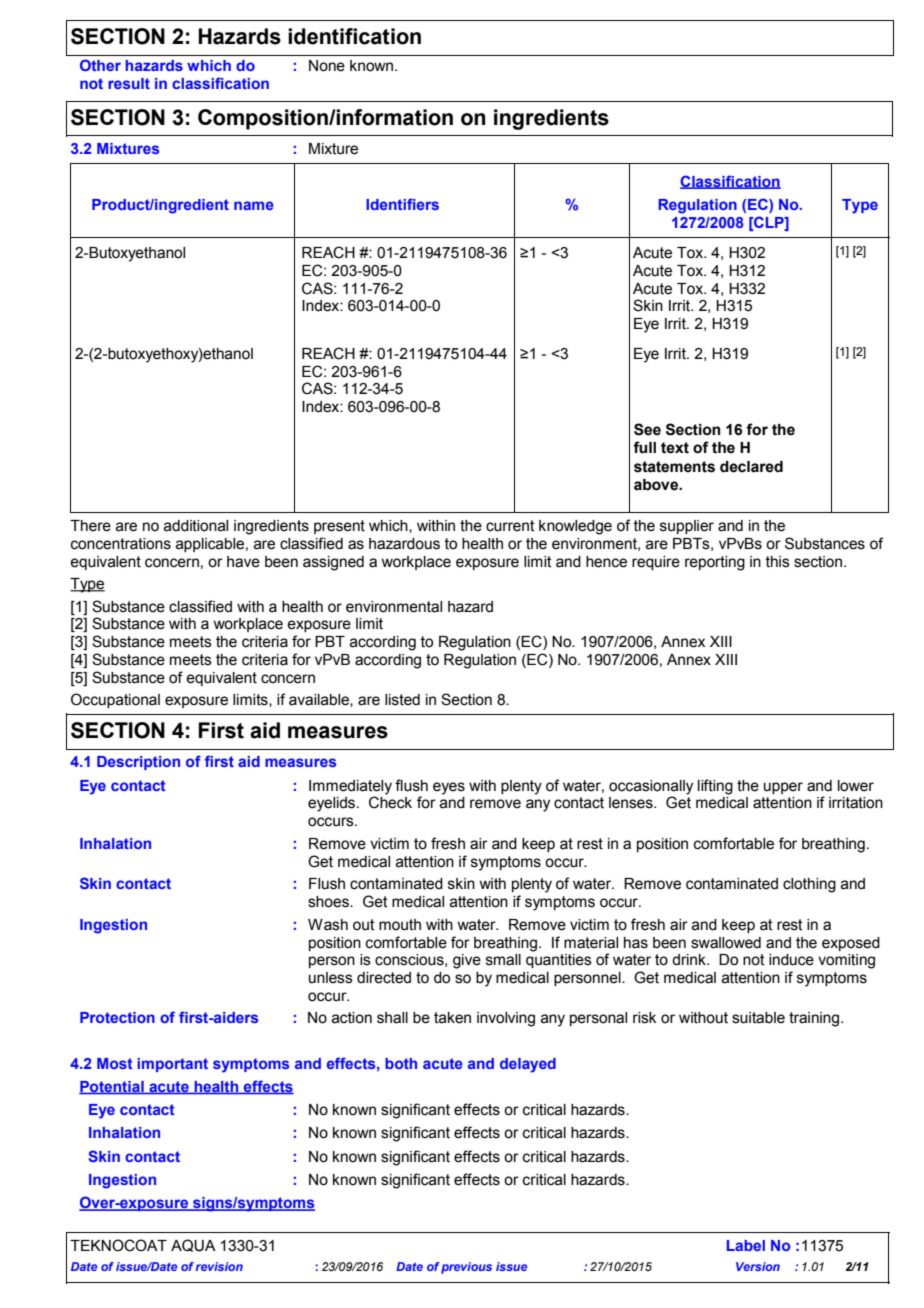 Image resolution: width=924 pixels, height=1308 pixels. Describe the element at coordinates (193, 1245) in the document. I see `AQUA` at that location.
